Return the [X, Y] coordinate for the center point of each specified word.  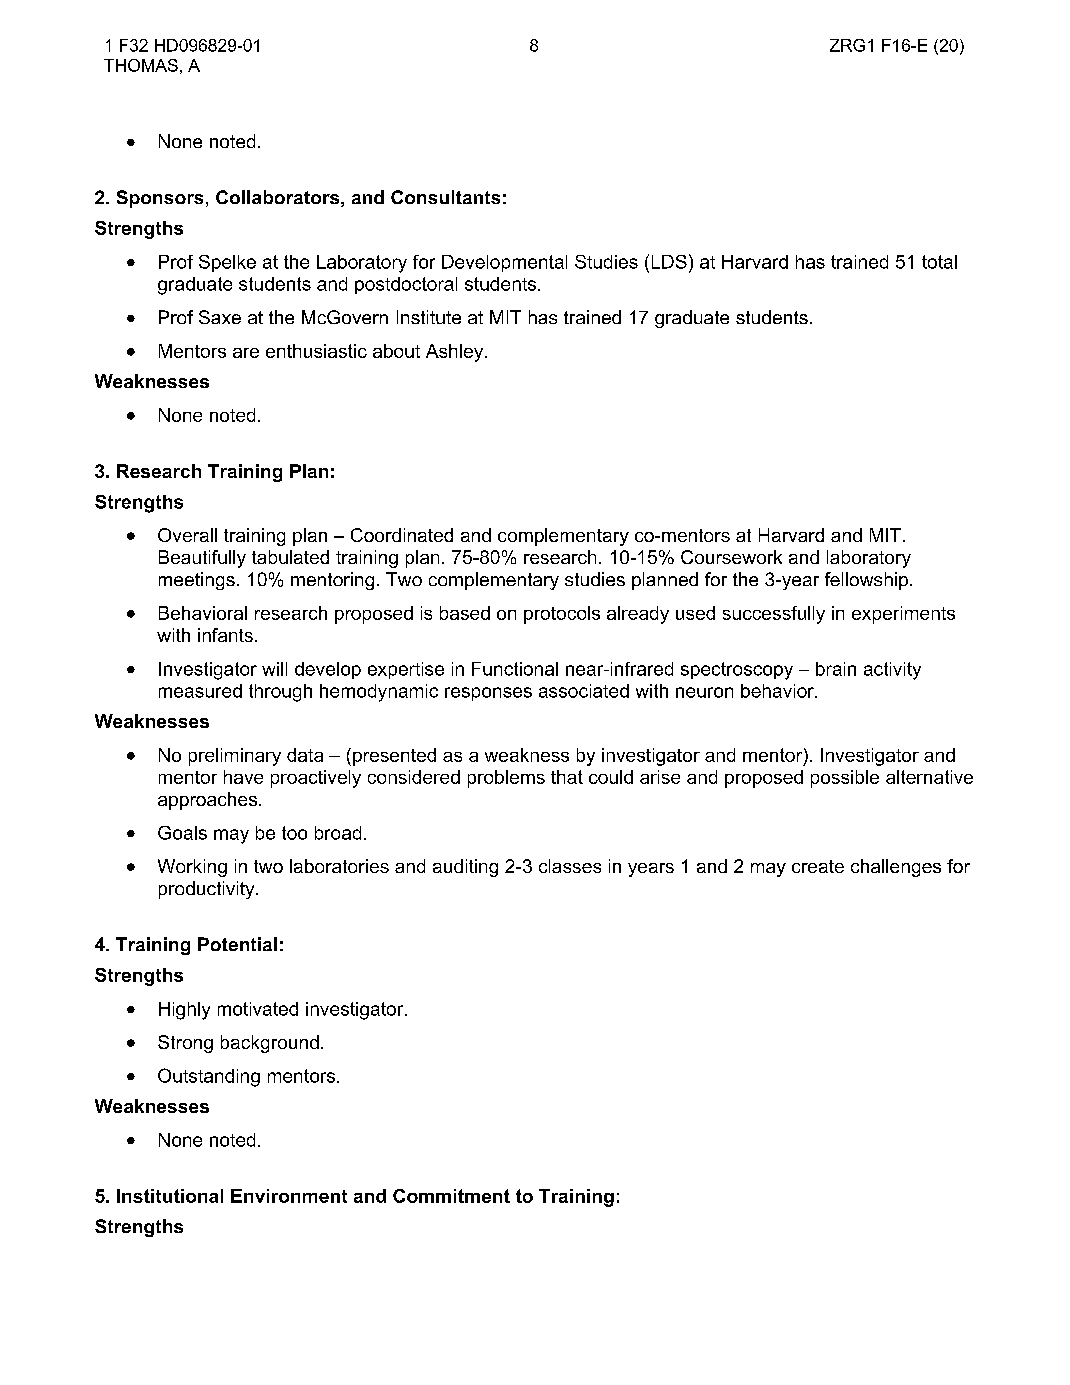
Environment [289, 1196]
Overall [187, 535]
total [939, 262]
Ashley [456, 353]
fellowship [868, 581]
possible [845, 779]
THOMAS [141, 65]
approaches [209, 801]
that [567, 777]
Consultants [445, 197]
